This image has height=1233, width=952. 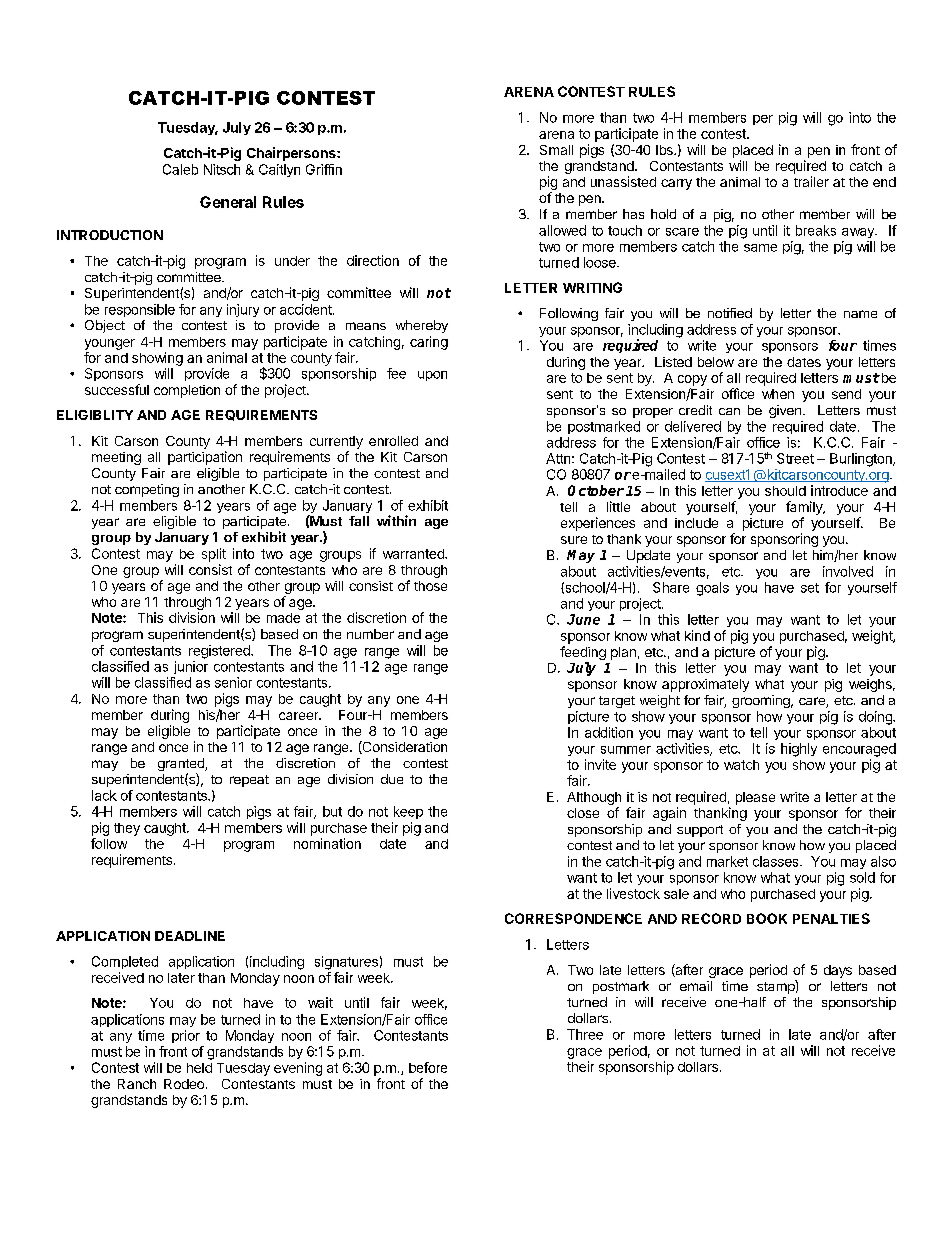 What do you see at coordinates (811, 181) in the image?
I see `trailer` at bounding box center [811, 181].
